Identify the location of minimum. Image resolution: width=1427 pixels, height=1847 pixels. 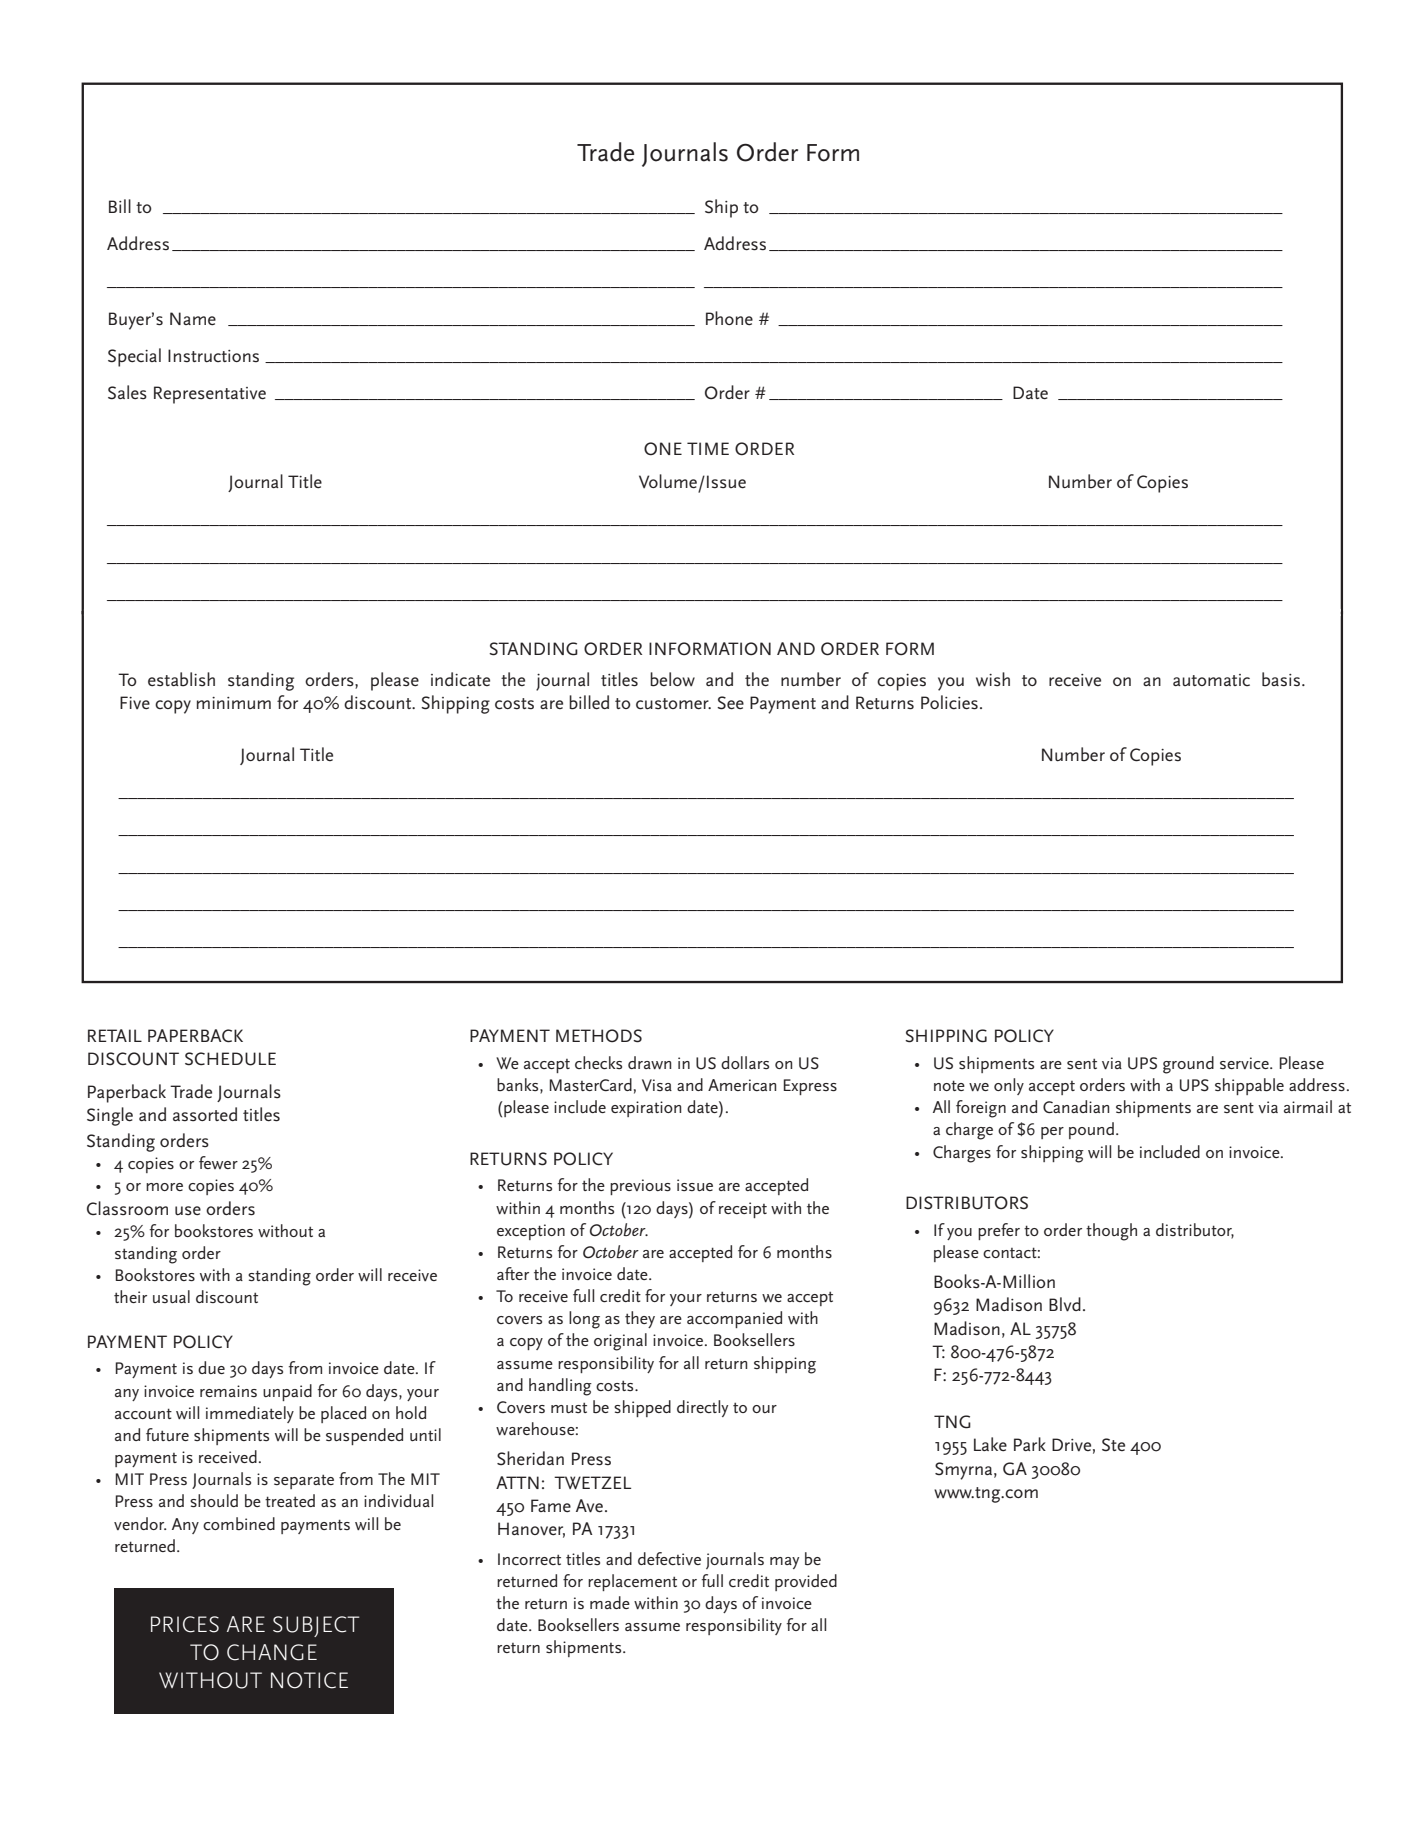
(234, 703).
